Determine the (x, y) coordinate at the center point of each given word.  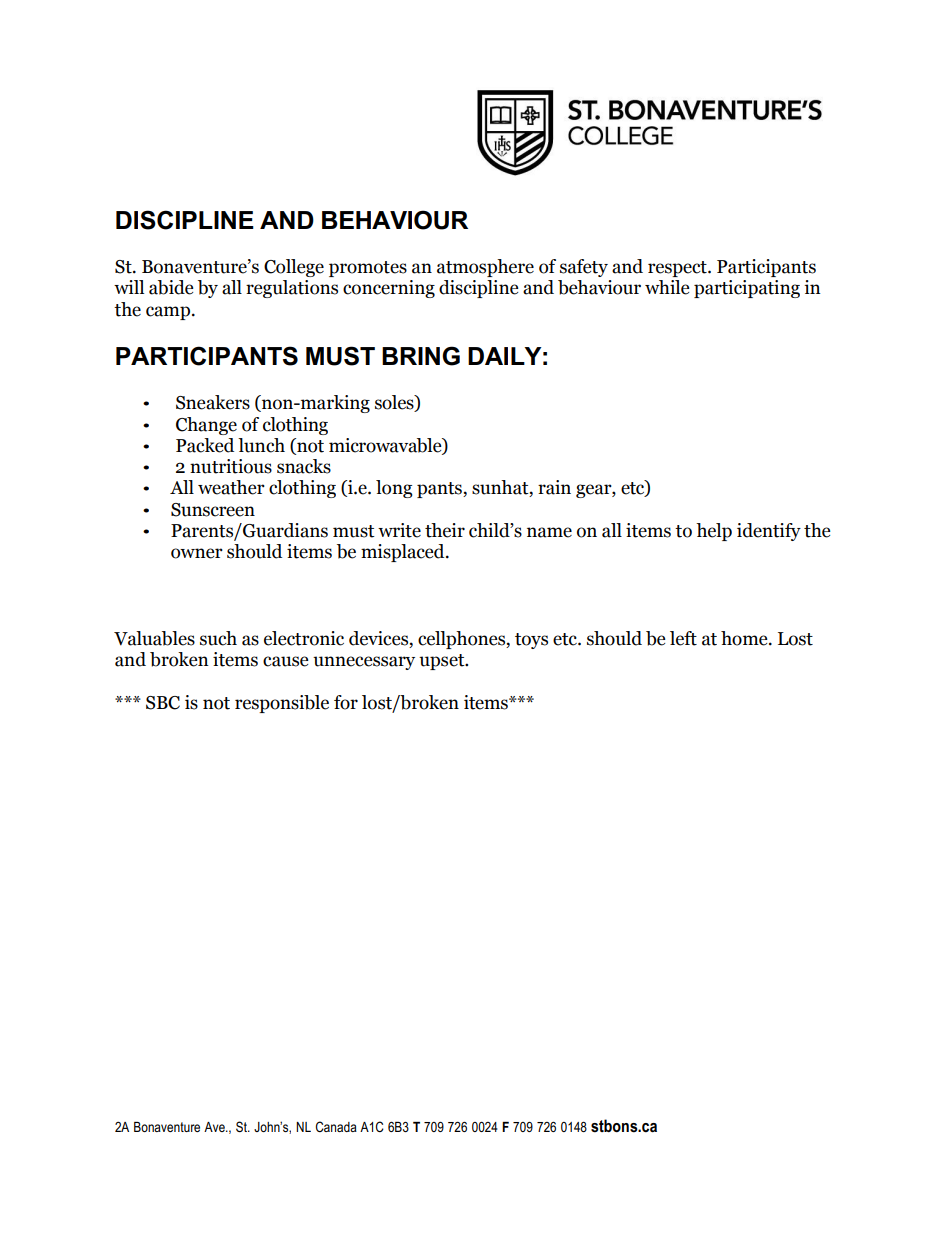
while (667, 287)
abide (171, 287)
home (745, 638)
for (346, 702)
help (714, 532)
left (683, 638)
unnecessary (364, 663)
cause (286, 661)
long (394, 489)
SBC (163, 703)
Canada (336, 1126)
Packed (205, 445)
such (218, 638)
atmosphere (485, 268)
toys (531, 641)
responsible (282, 704)
